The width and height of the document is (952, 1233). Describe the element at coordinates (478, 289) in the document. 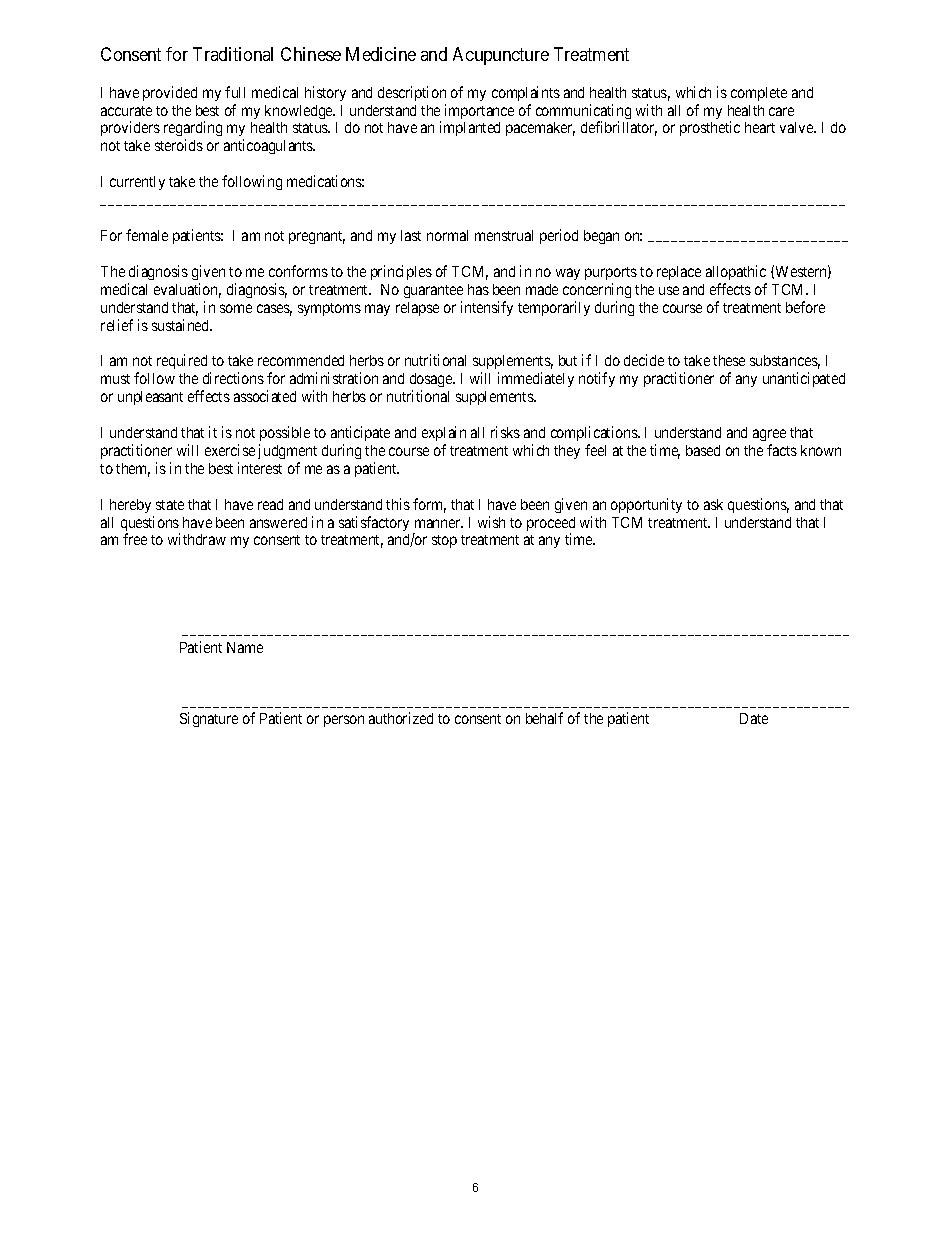

I see `has` at that location.
